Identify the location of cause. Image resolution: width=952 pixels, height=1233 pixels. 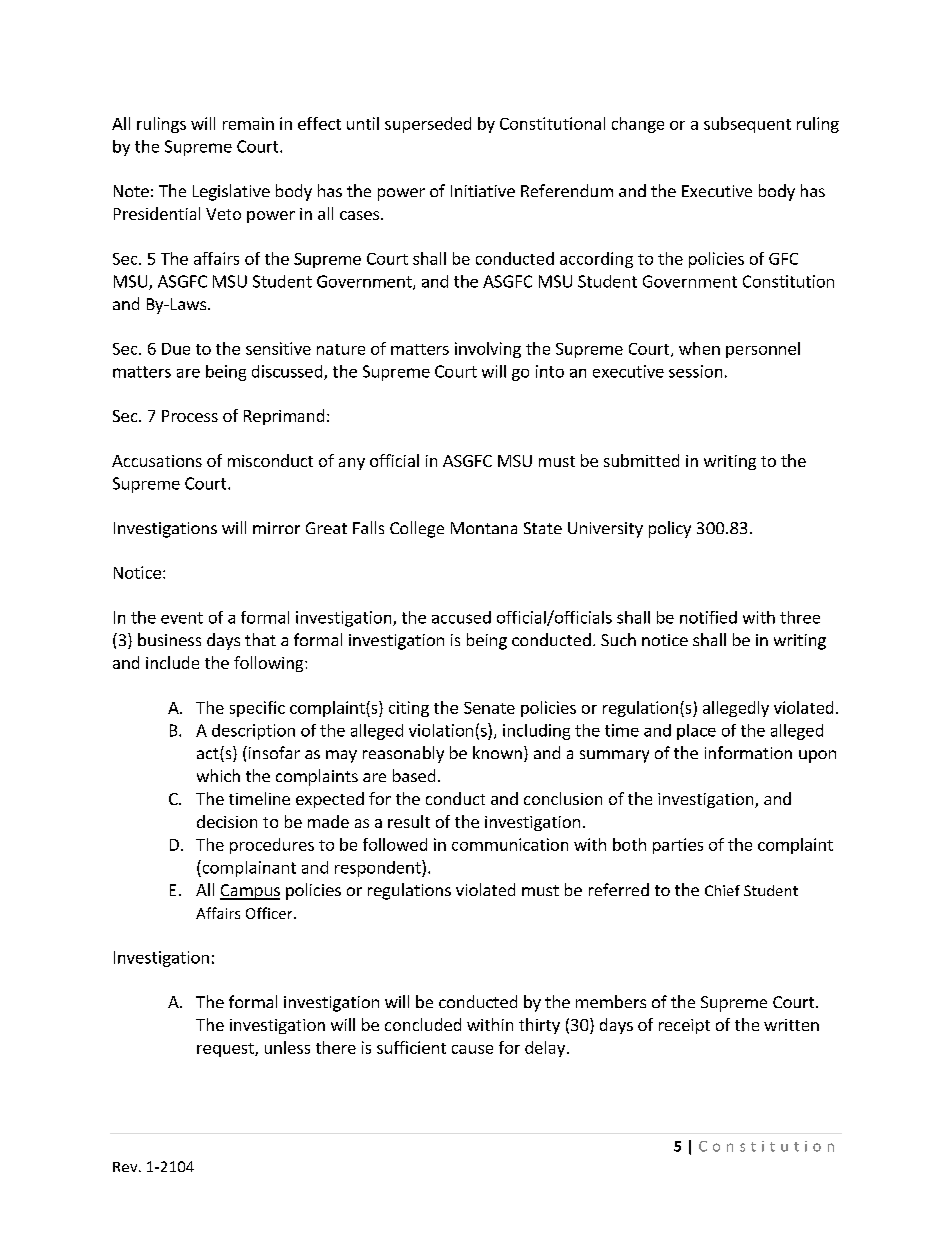
(472, 1049).
